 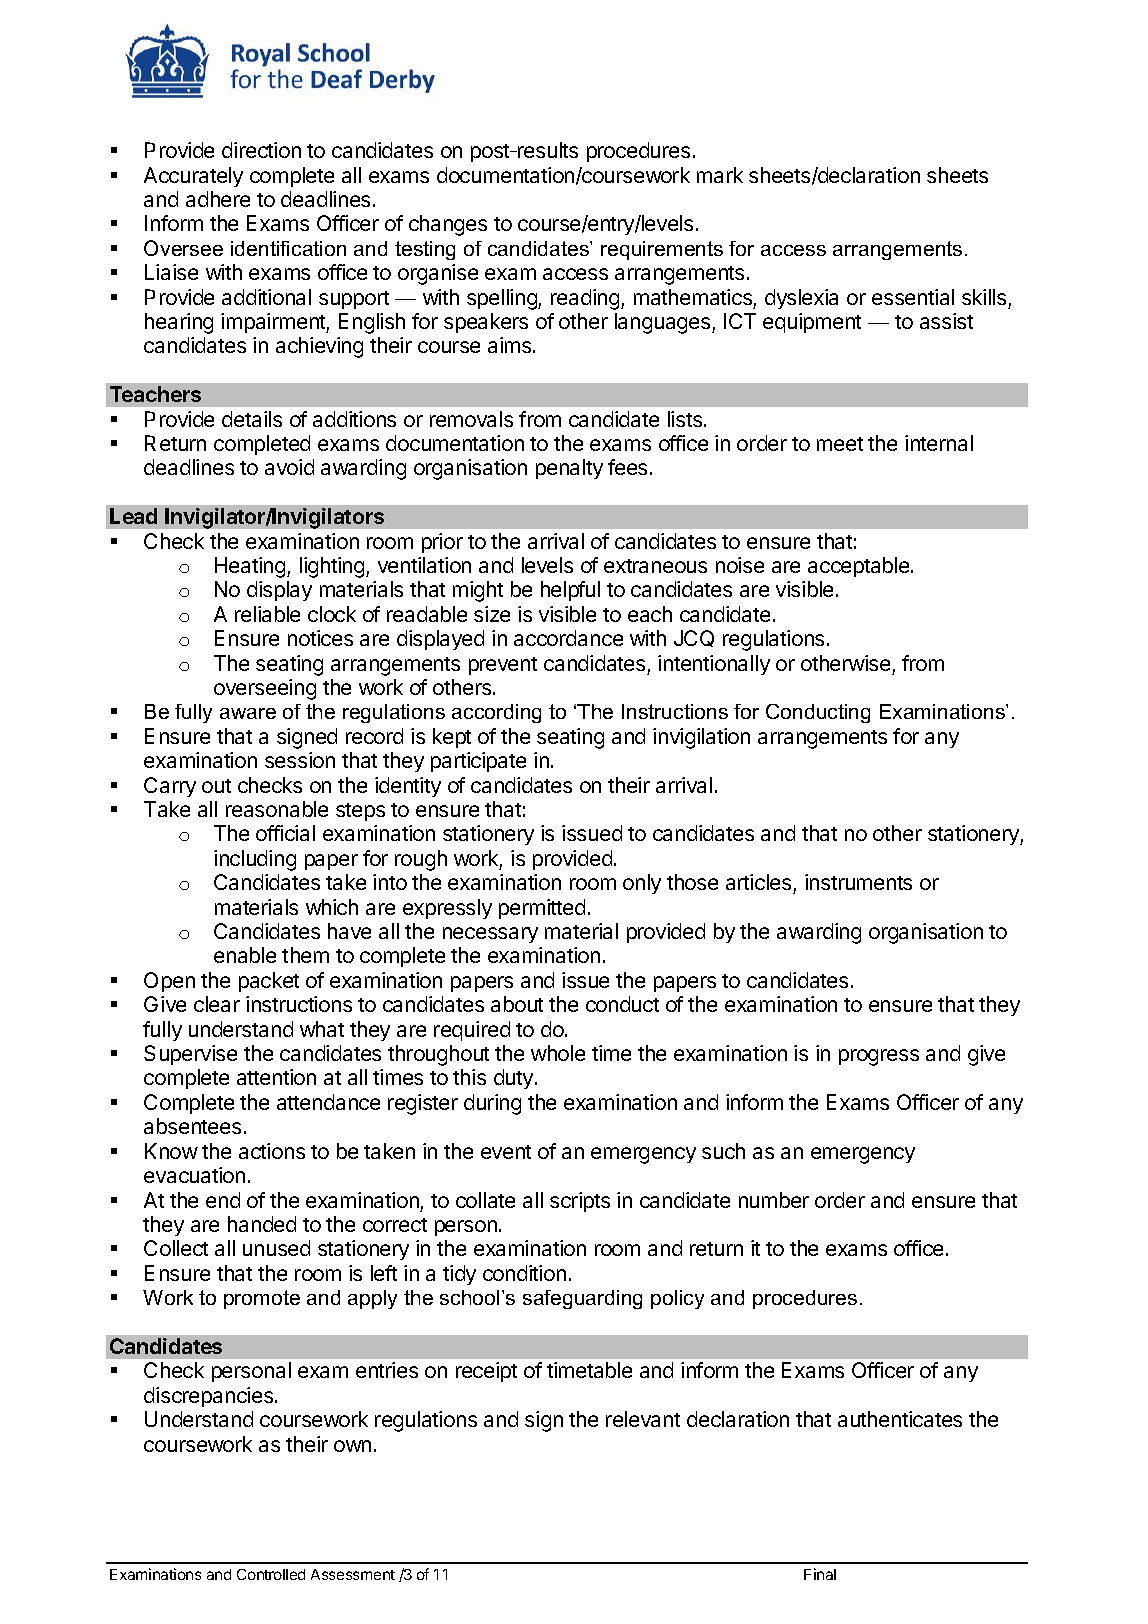 I want to click on essential, so click(x=913, y=297).
